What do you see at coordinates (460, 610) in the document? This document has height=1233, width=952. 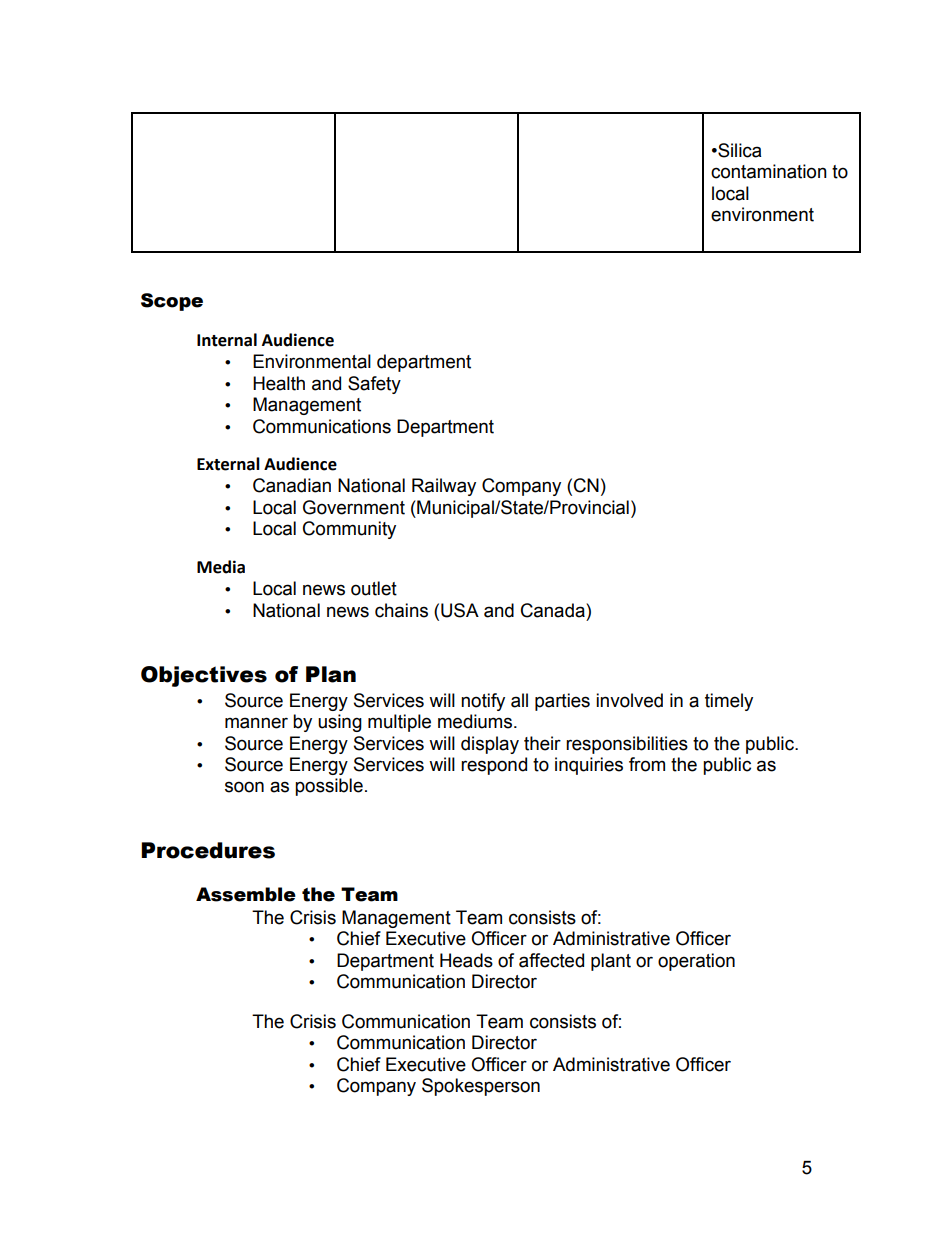 I see `USA` at bounding box center [460, 610].
